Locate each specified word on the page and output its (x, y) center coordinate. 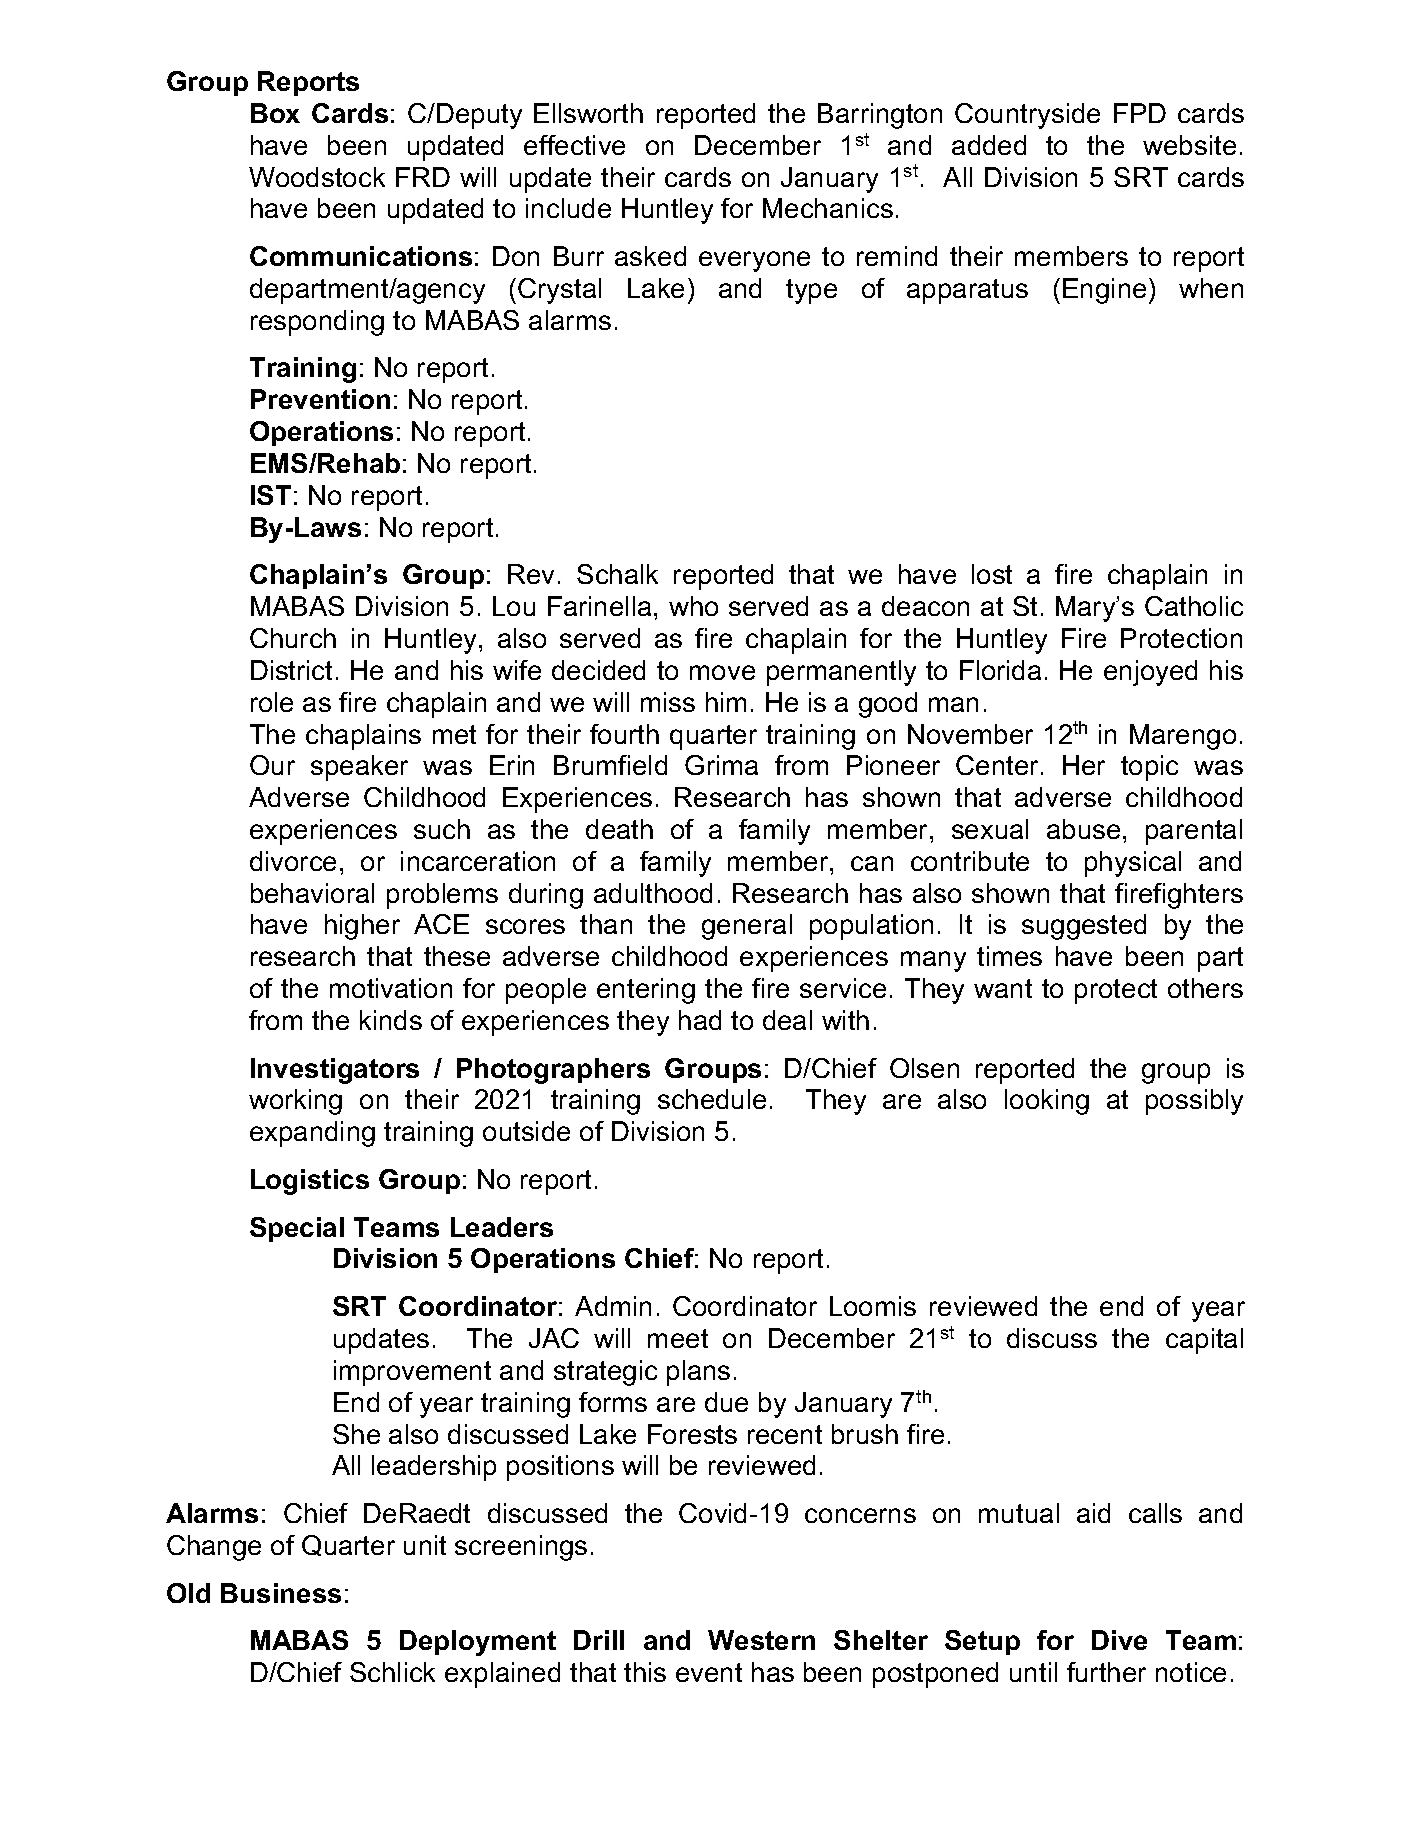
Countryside (1027, 116)
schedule (712, 1099)
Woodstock (317, 177)
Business (281, 1593)
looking (1047, 1102)
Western (761, 1640)
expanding (312, 1134)
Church (293, 638)
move (722, 672)
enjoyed (1150, 673)
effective (574, 145)
